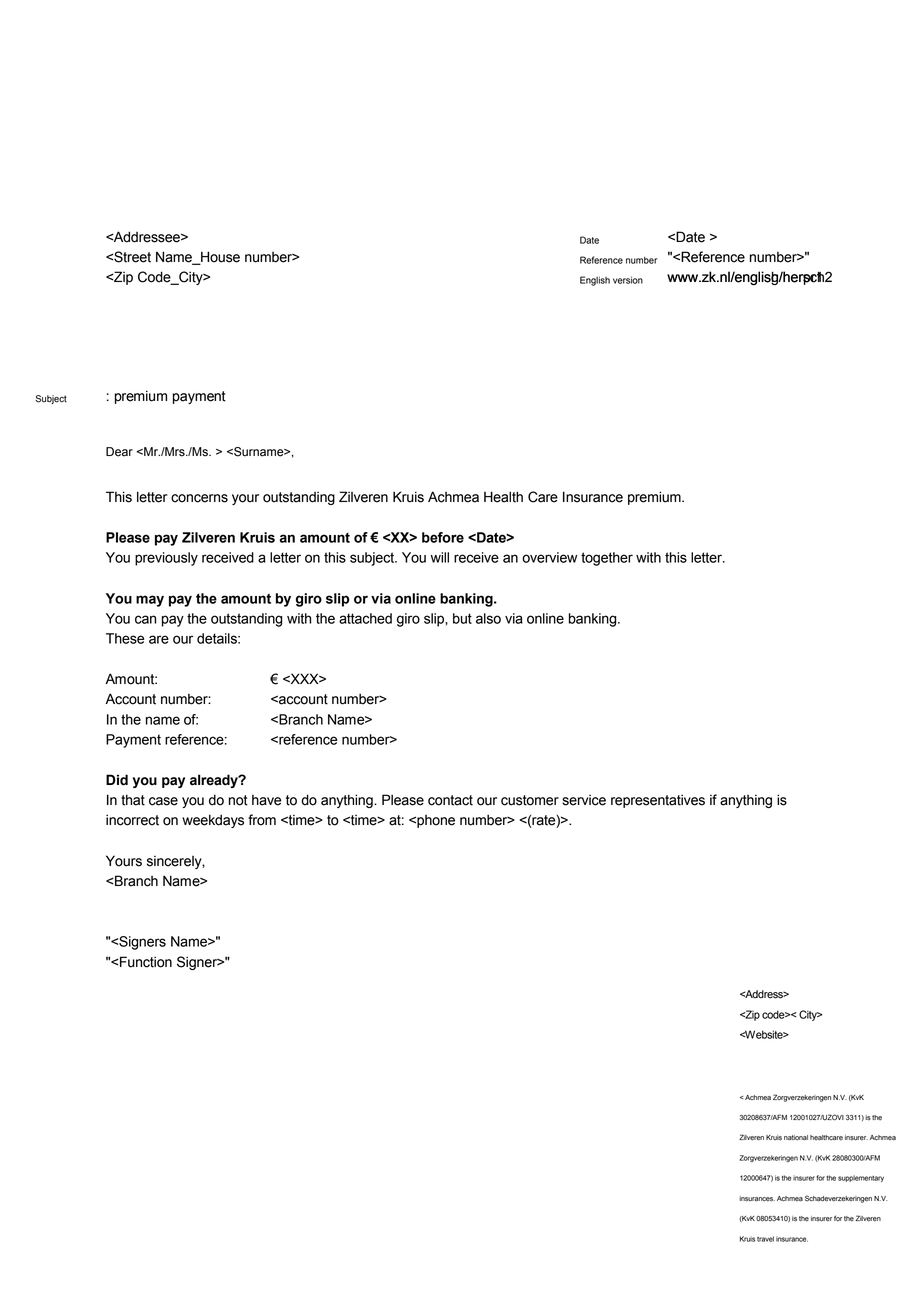 The height and width of the page is (1308, 924). I want to click on Dear, so click(119, 452).
